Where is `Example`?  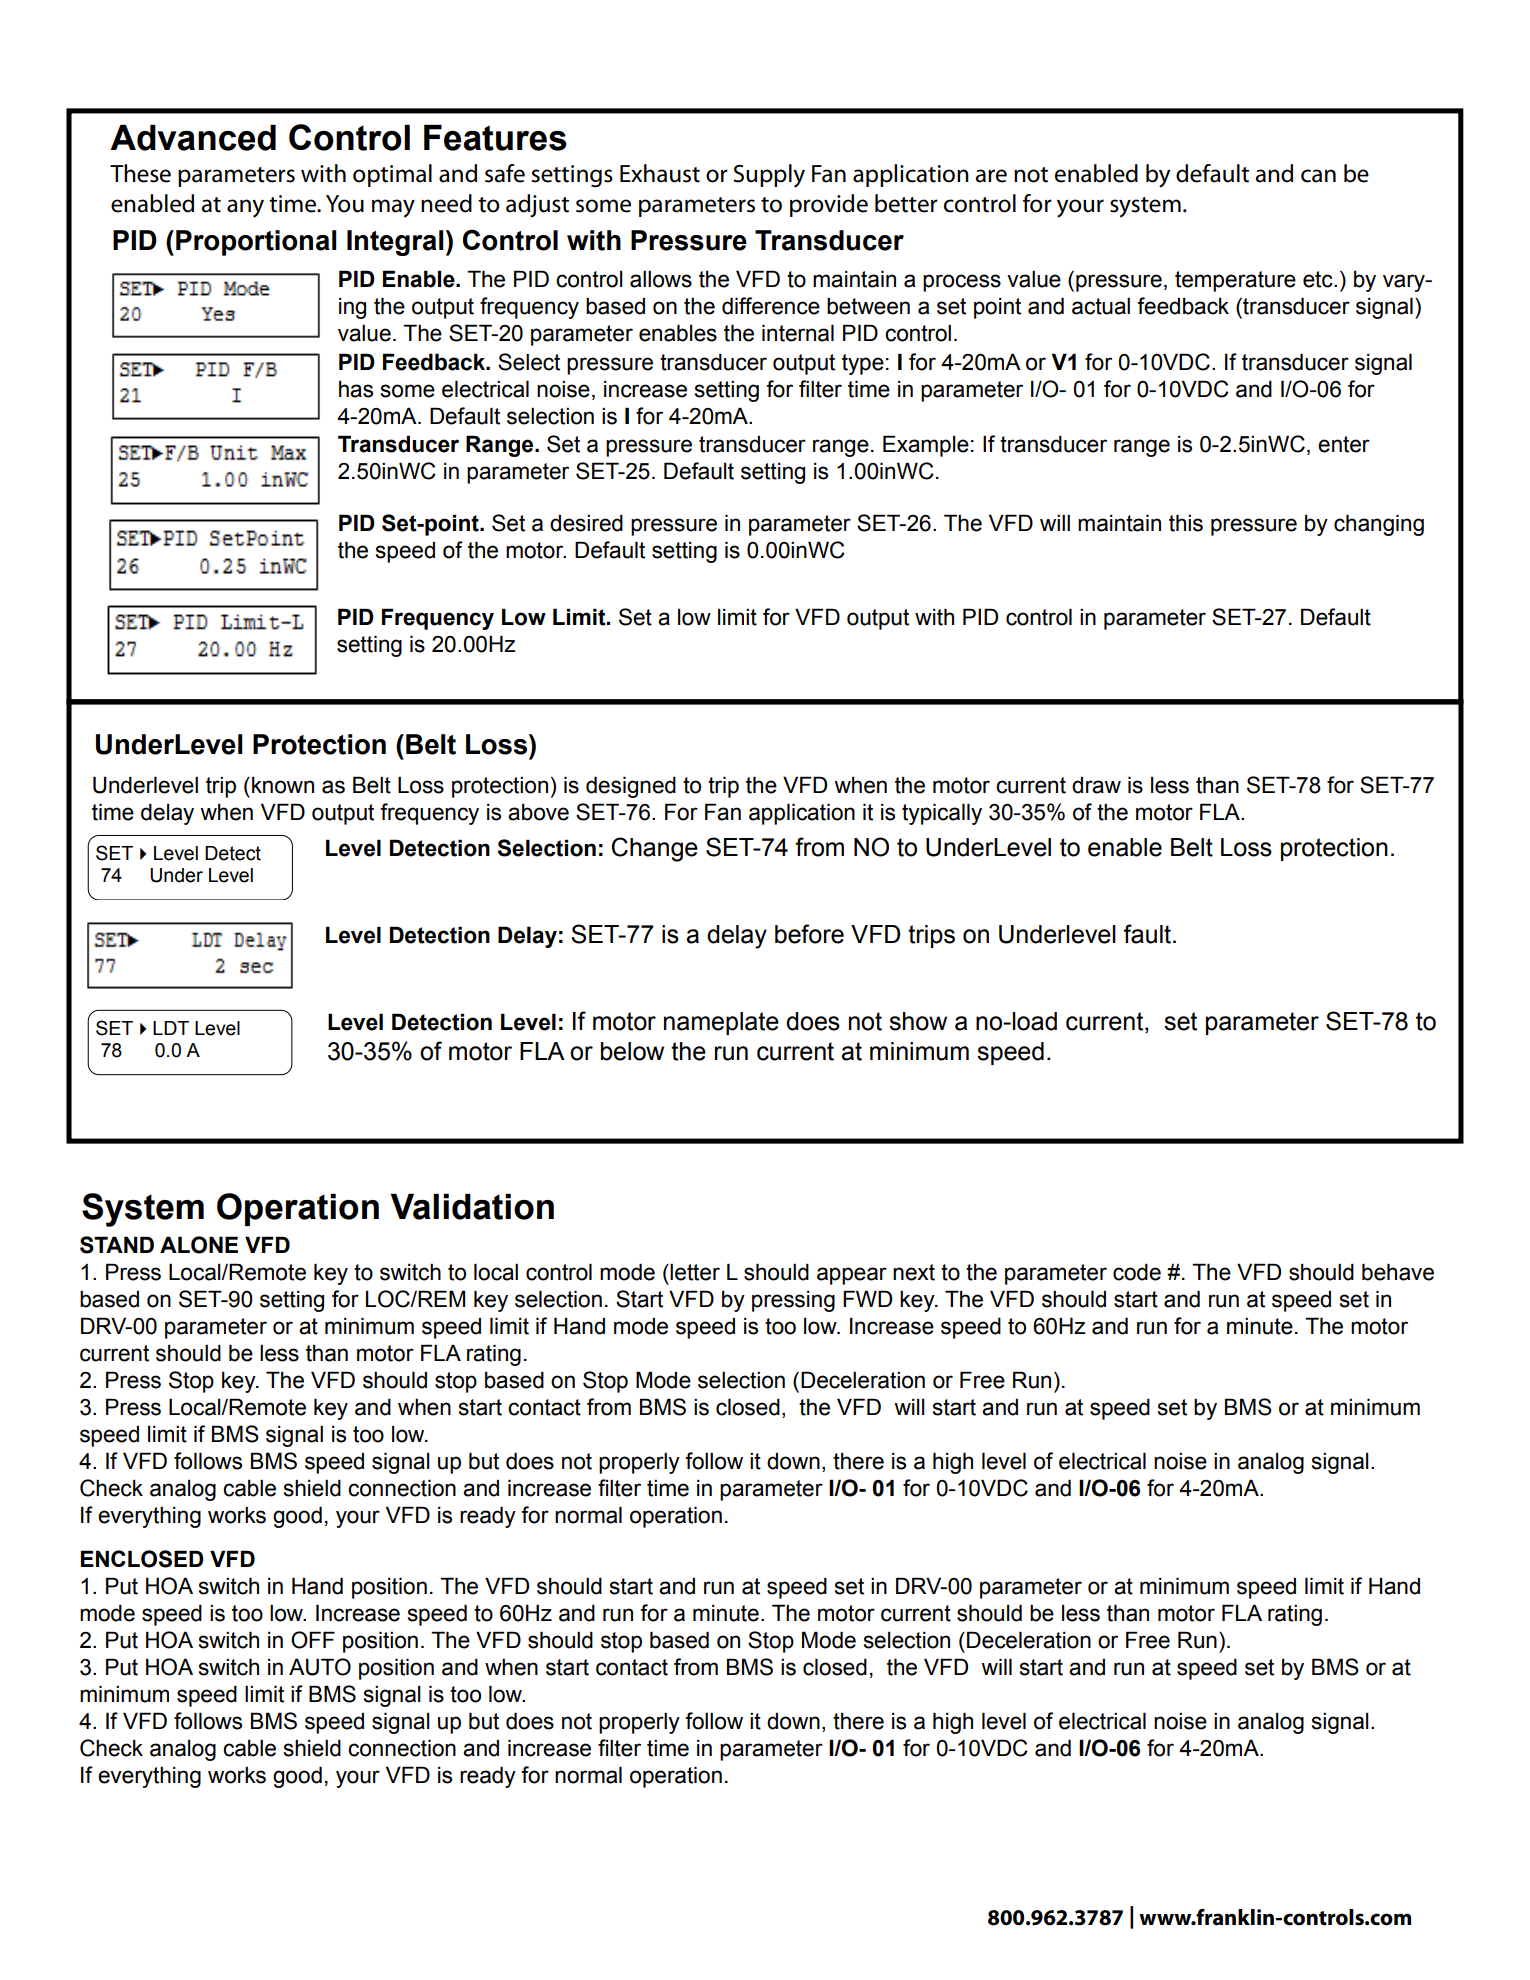 Example is located at coordinates (926, 446).
